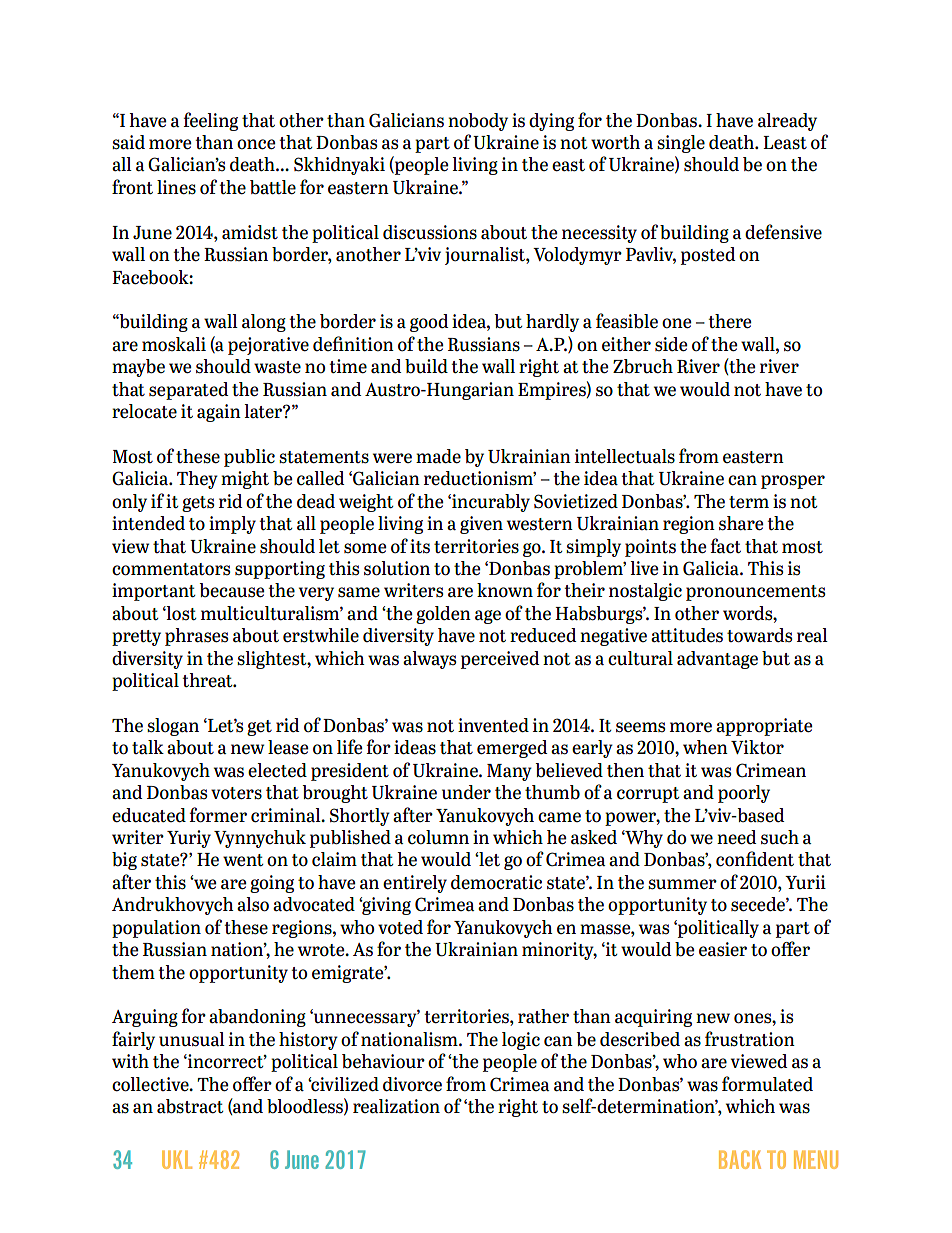 The height and width of the screenshot is (1233, 952). I want to click on towards, so click(759, 635).
